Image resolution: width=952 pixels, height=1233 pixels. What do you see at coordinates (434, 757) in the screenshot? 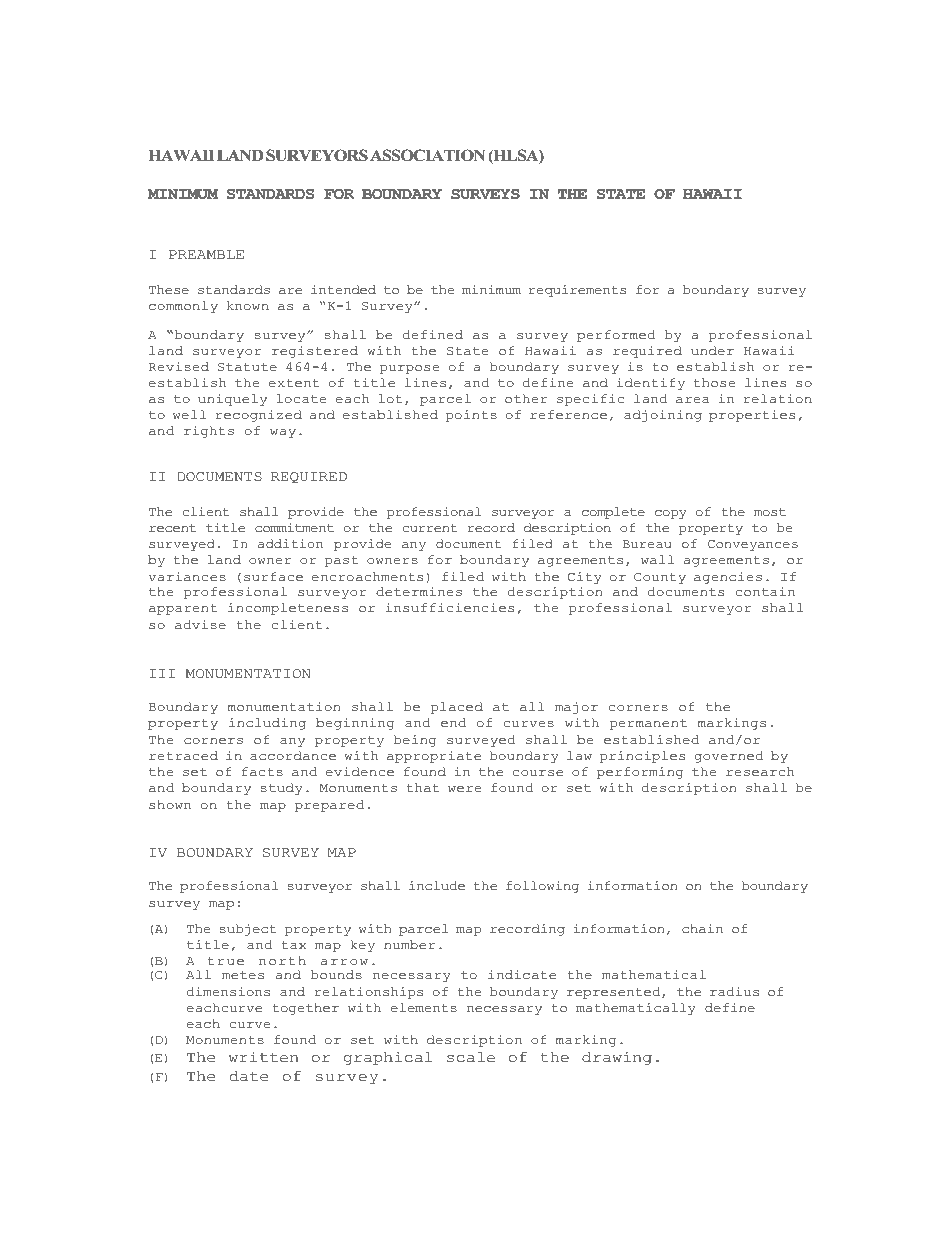
I see `appropriate` at bounding box center [434, 757].
